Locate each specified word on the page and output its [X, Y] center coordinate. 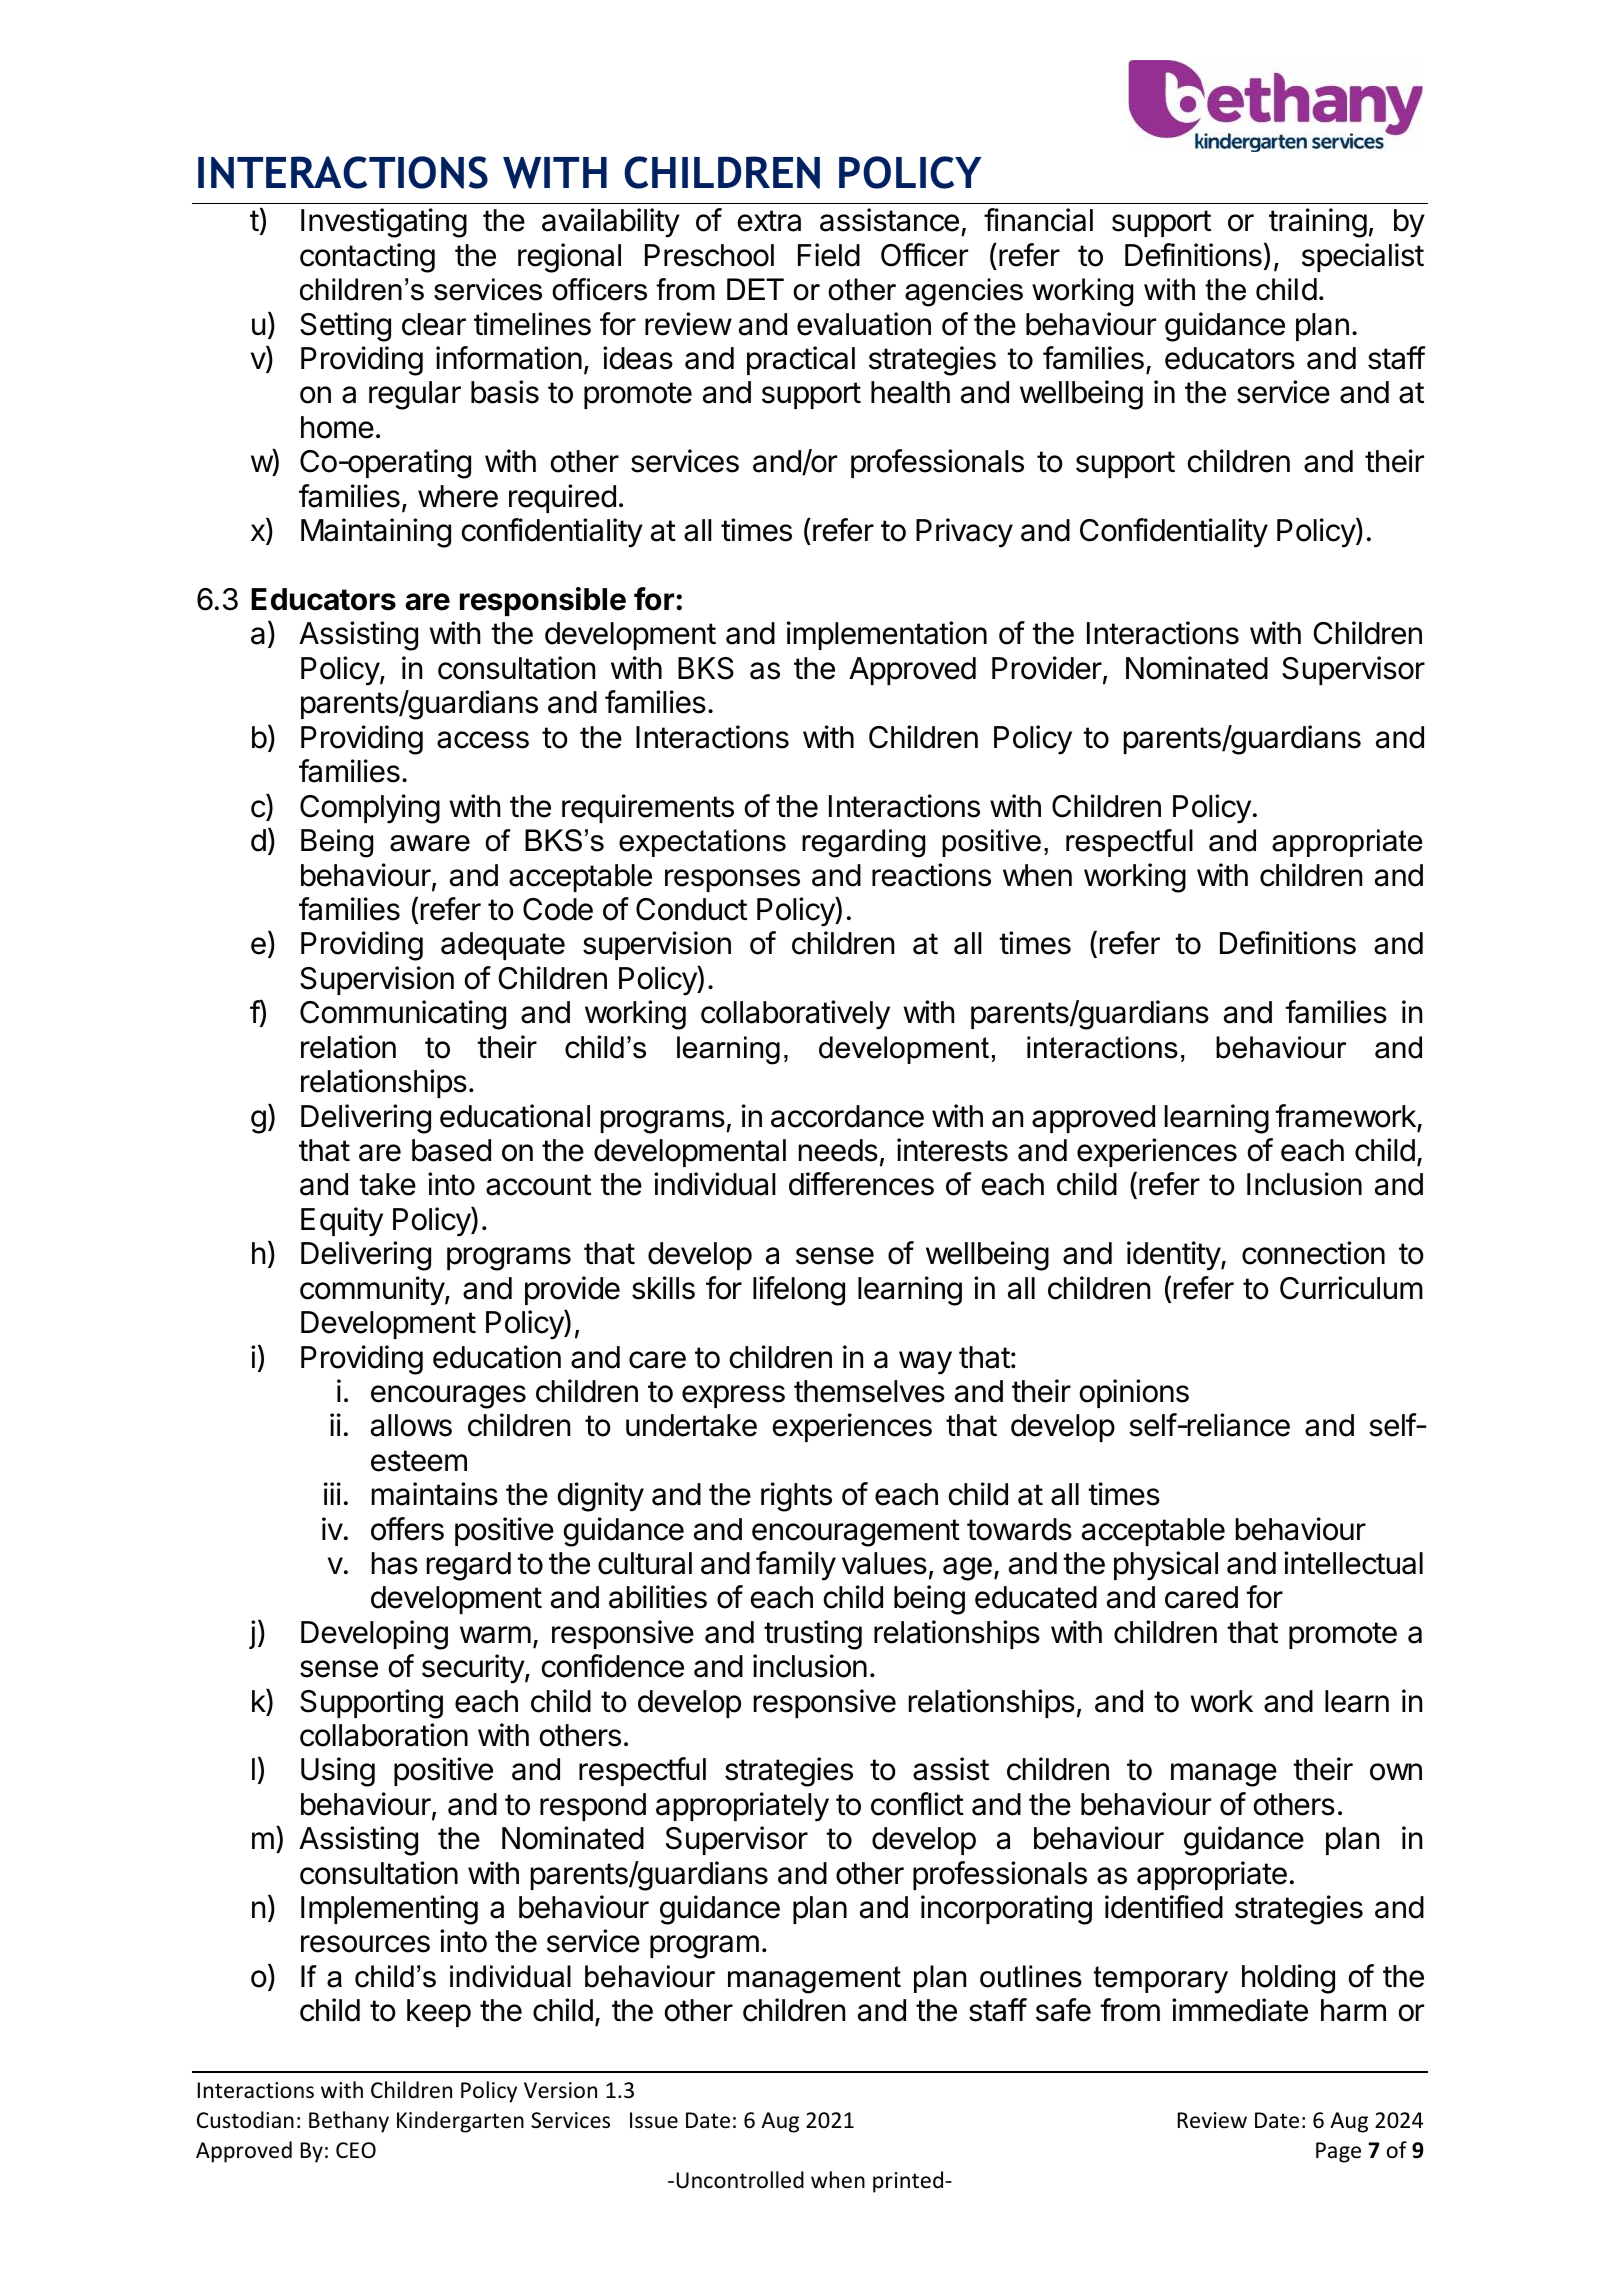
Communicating [403, 1015]
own [1396, 1772]
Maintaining [376, 533]
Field [829, 255]
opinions [1134, 1393]
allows [411, 1425]
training [1318, 223]
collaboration [384, 1735]
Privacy [964, 533]
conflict [917, 1804]
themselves [869, 1391]
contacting [367, 258]
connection [1313, 1253]
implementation [887, 635]
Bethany [349, 2122]
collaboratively [795, 1015]
